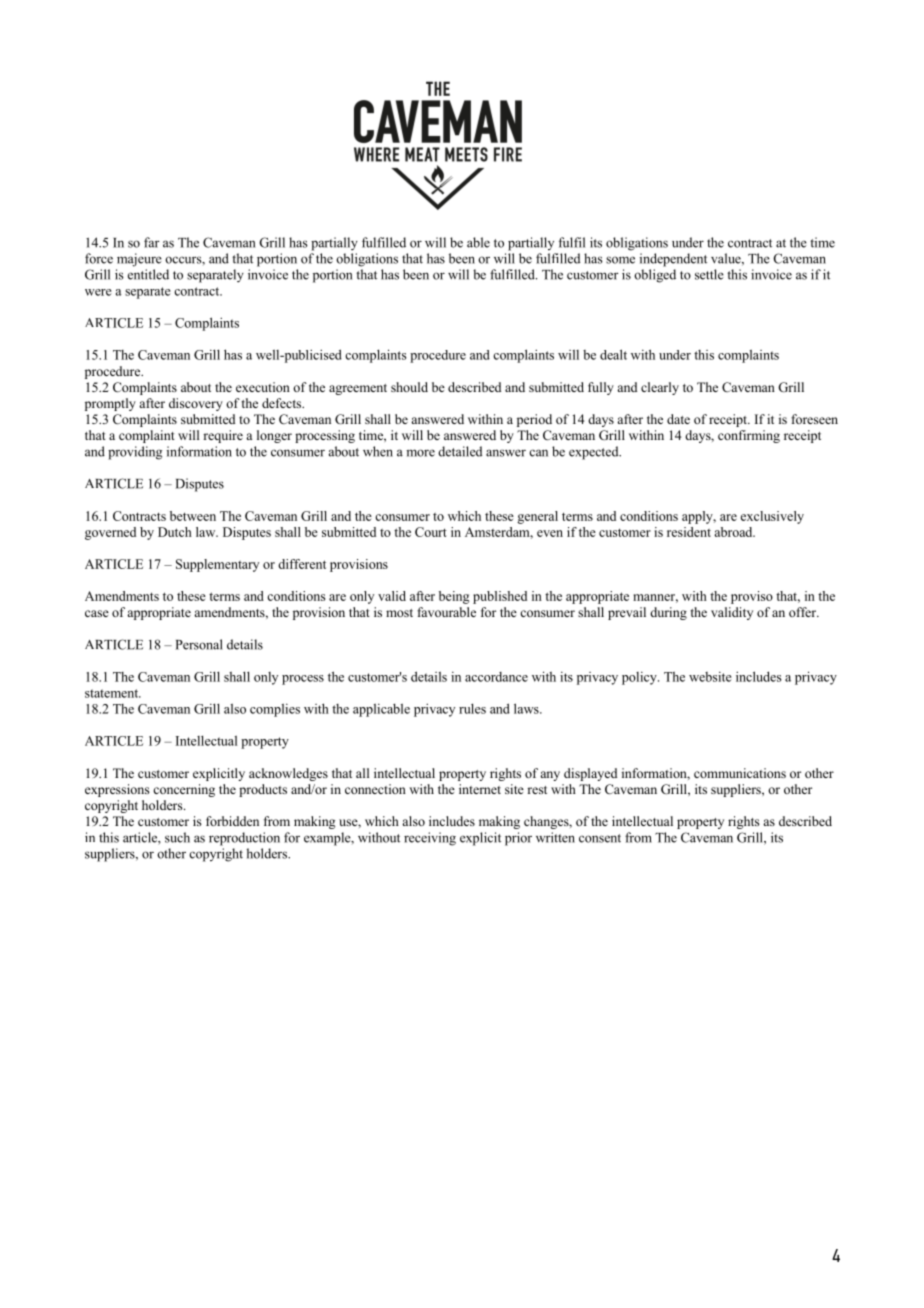 The height and width of the image is (1308, 924). Describe the element at coordinates (177, 837) in the image. I see `such` at that location.
